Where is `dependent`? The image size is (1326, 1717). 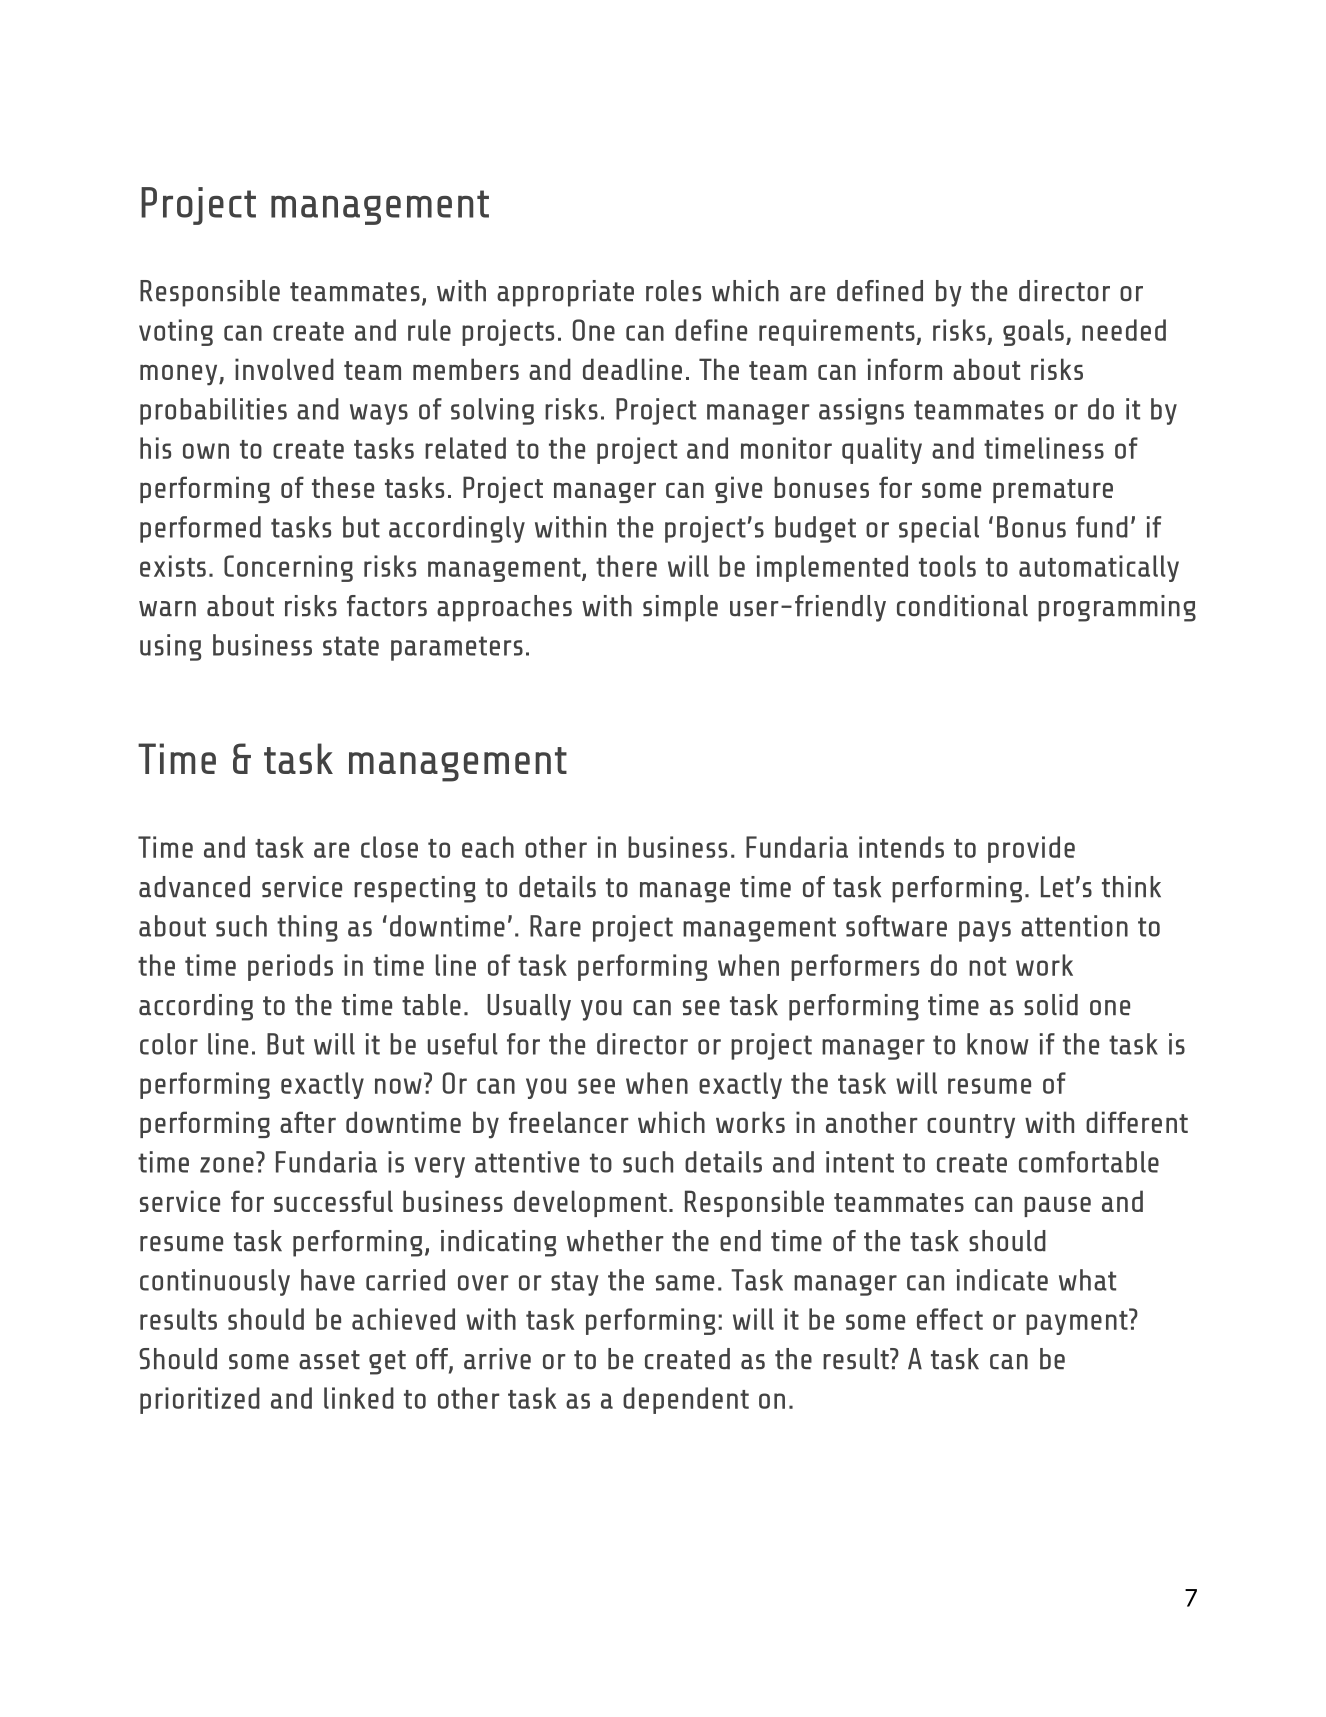 dependent is located at coordinates (686, 1400).
